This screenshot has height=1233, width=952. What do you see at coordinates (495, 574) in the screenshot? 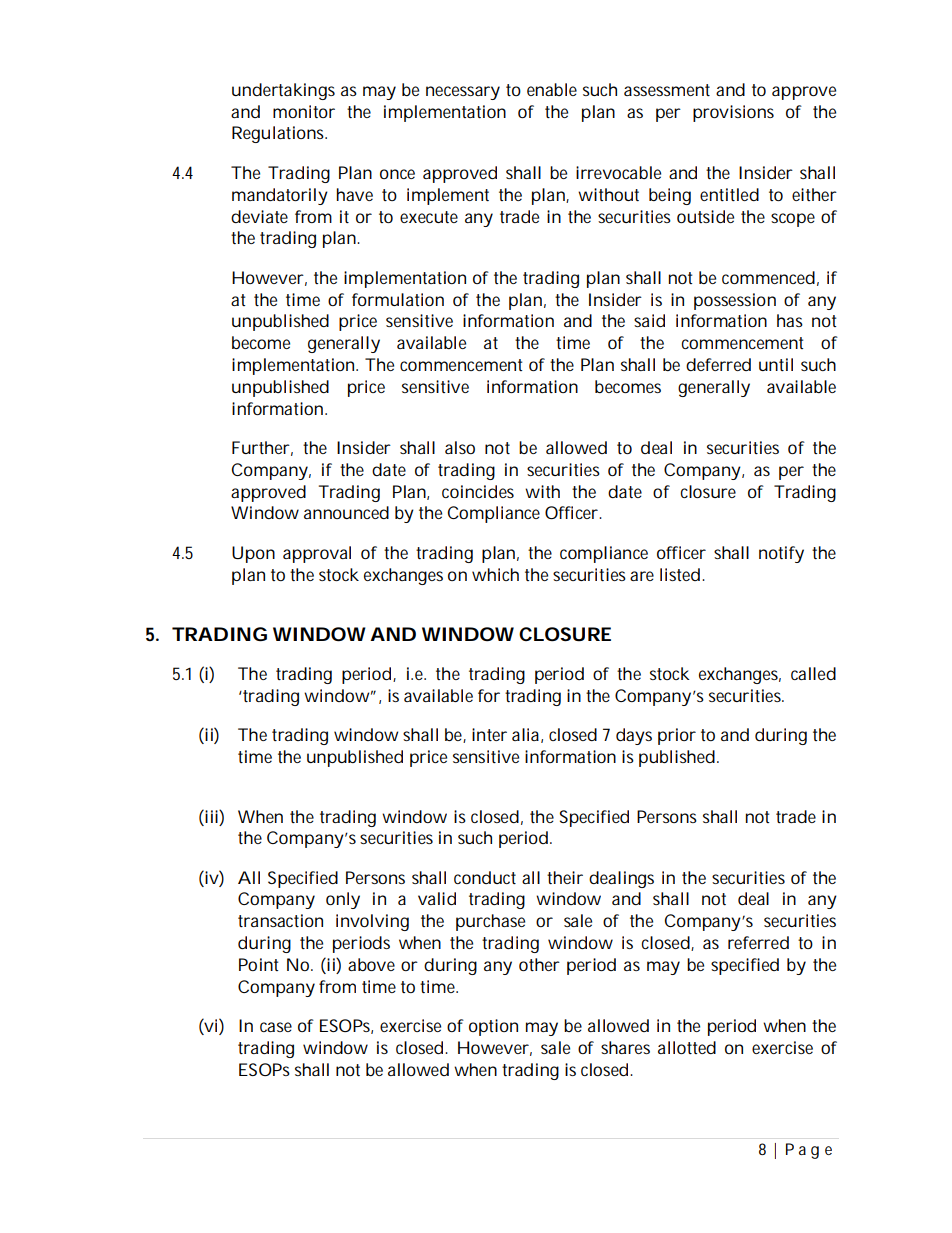
I see `which` at bounding box center [495, 574].
